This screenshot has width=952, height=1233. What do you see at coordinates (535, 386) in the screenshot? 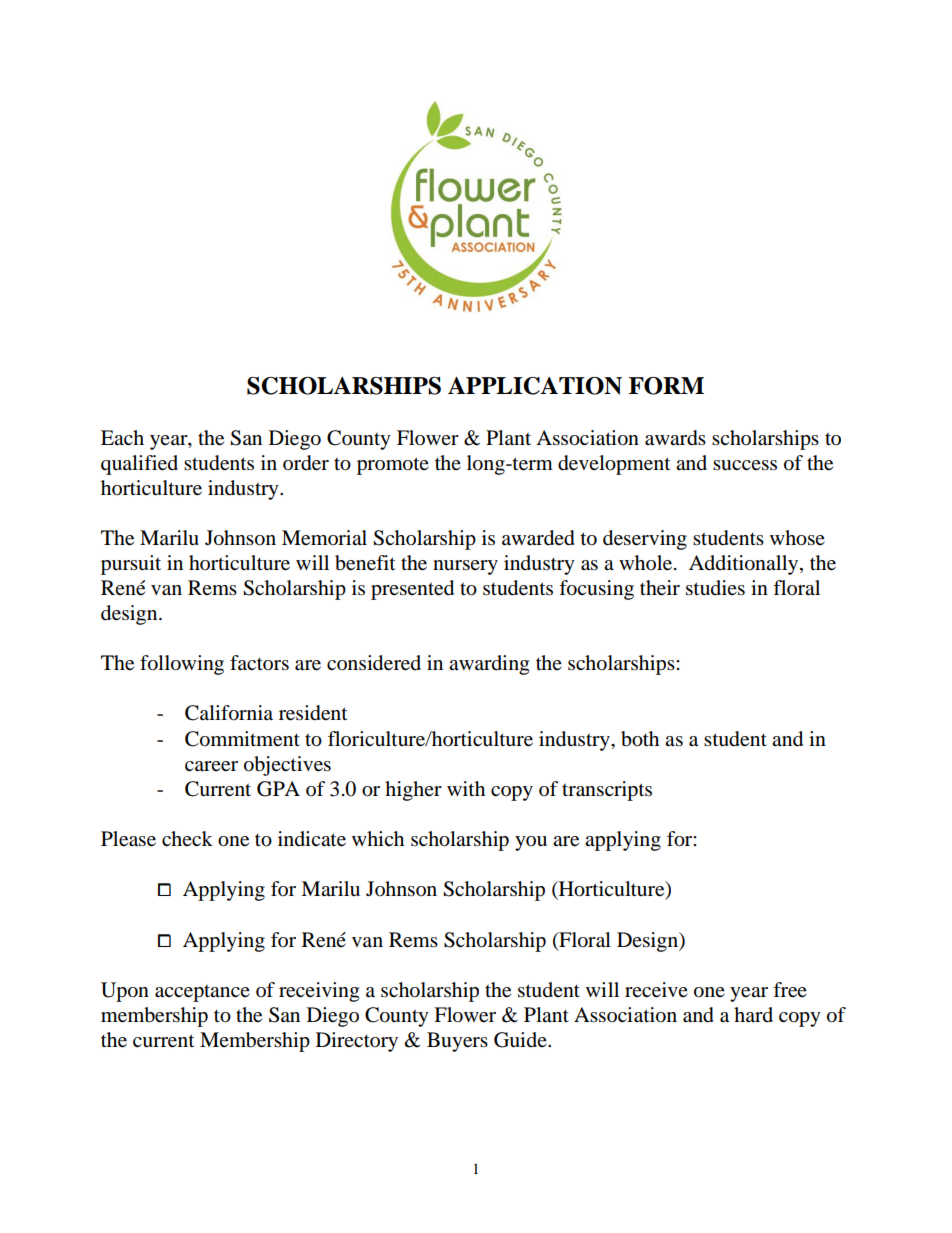
I see `APPLICATION` at bounding box center [535, 386].
